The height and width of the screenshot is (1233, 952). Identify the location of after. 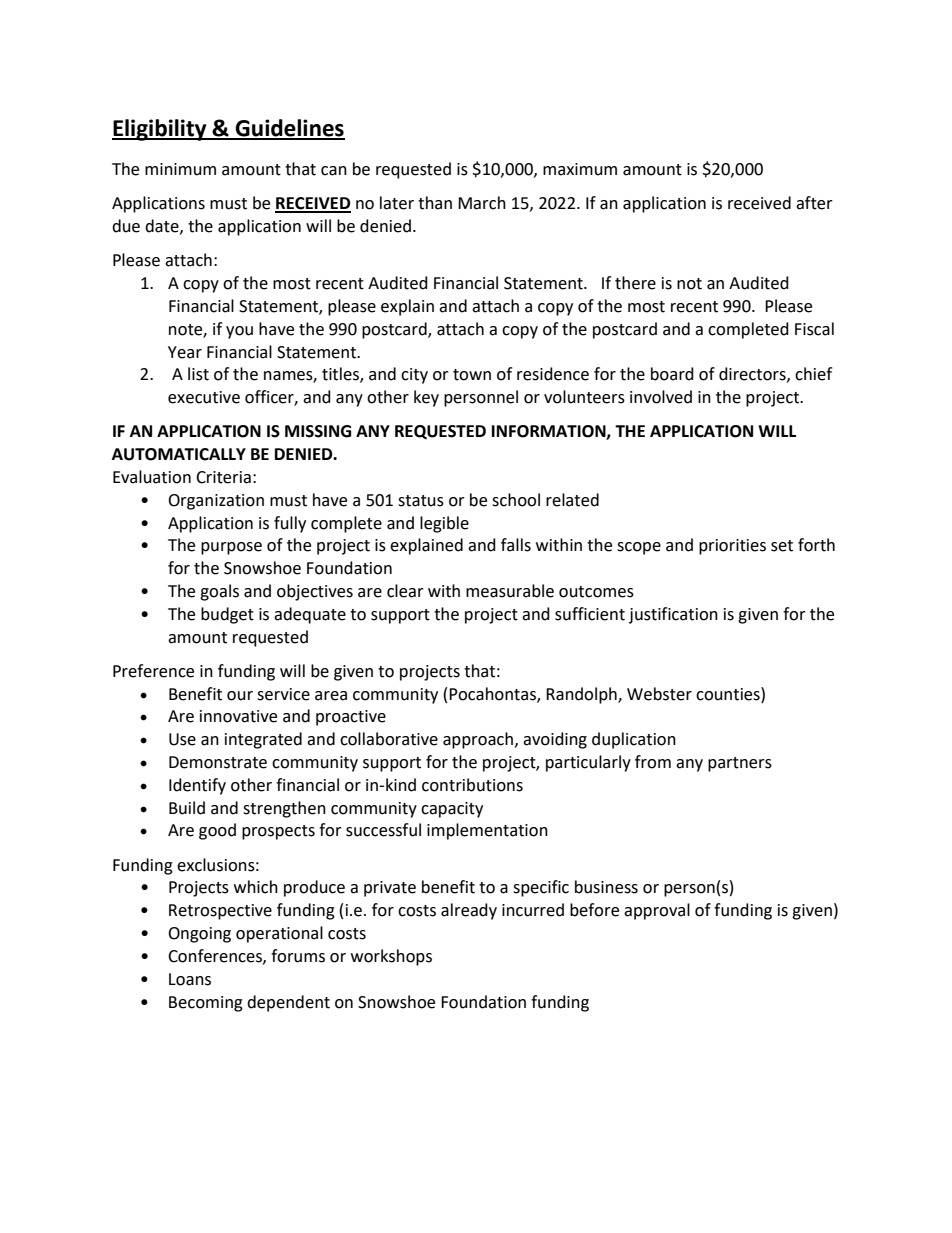
(814, 203).
